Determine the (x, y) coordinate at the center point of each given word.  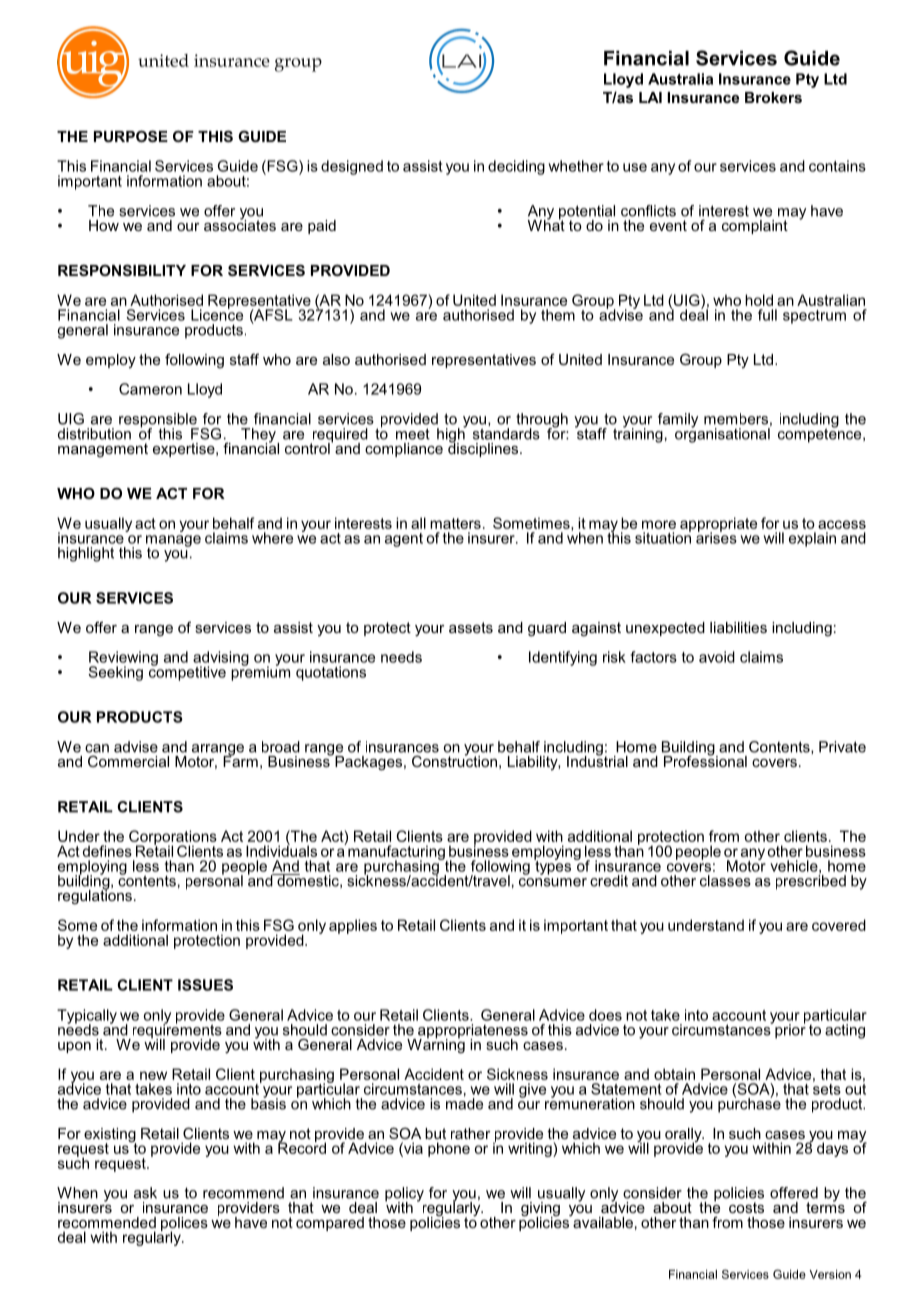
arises (716, 537)
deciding (516, 167)
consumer (553, 882)
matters (455, 523)
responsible (159, 421)
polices (184, 1225)
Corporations (173, 838)
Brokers (773, 97)
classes (725, 881)
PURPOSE (131, 136)
